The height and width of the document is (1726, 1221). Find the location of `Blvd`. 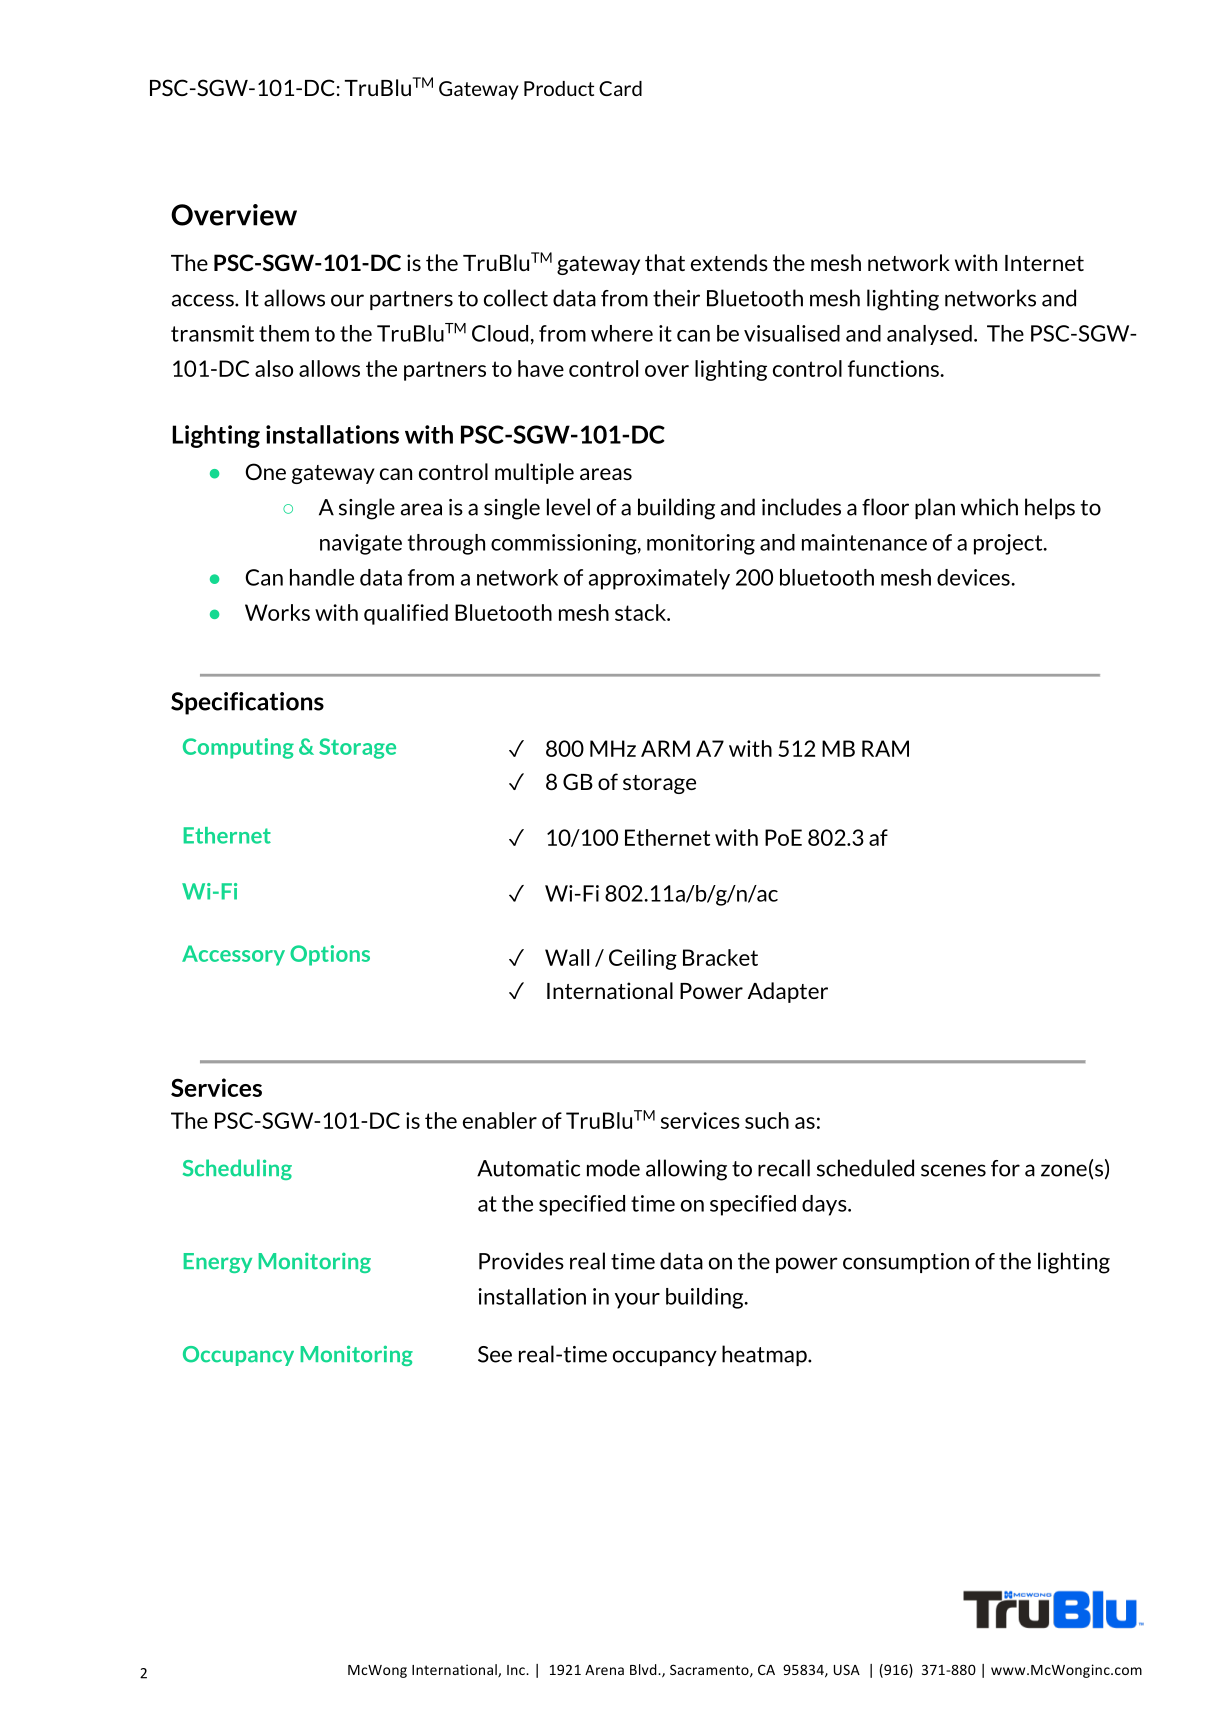

Blvd is located at coordinates (644, 1669).
